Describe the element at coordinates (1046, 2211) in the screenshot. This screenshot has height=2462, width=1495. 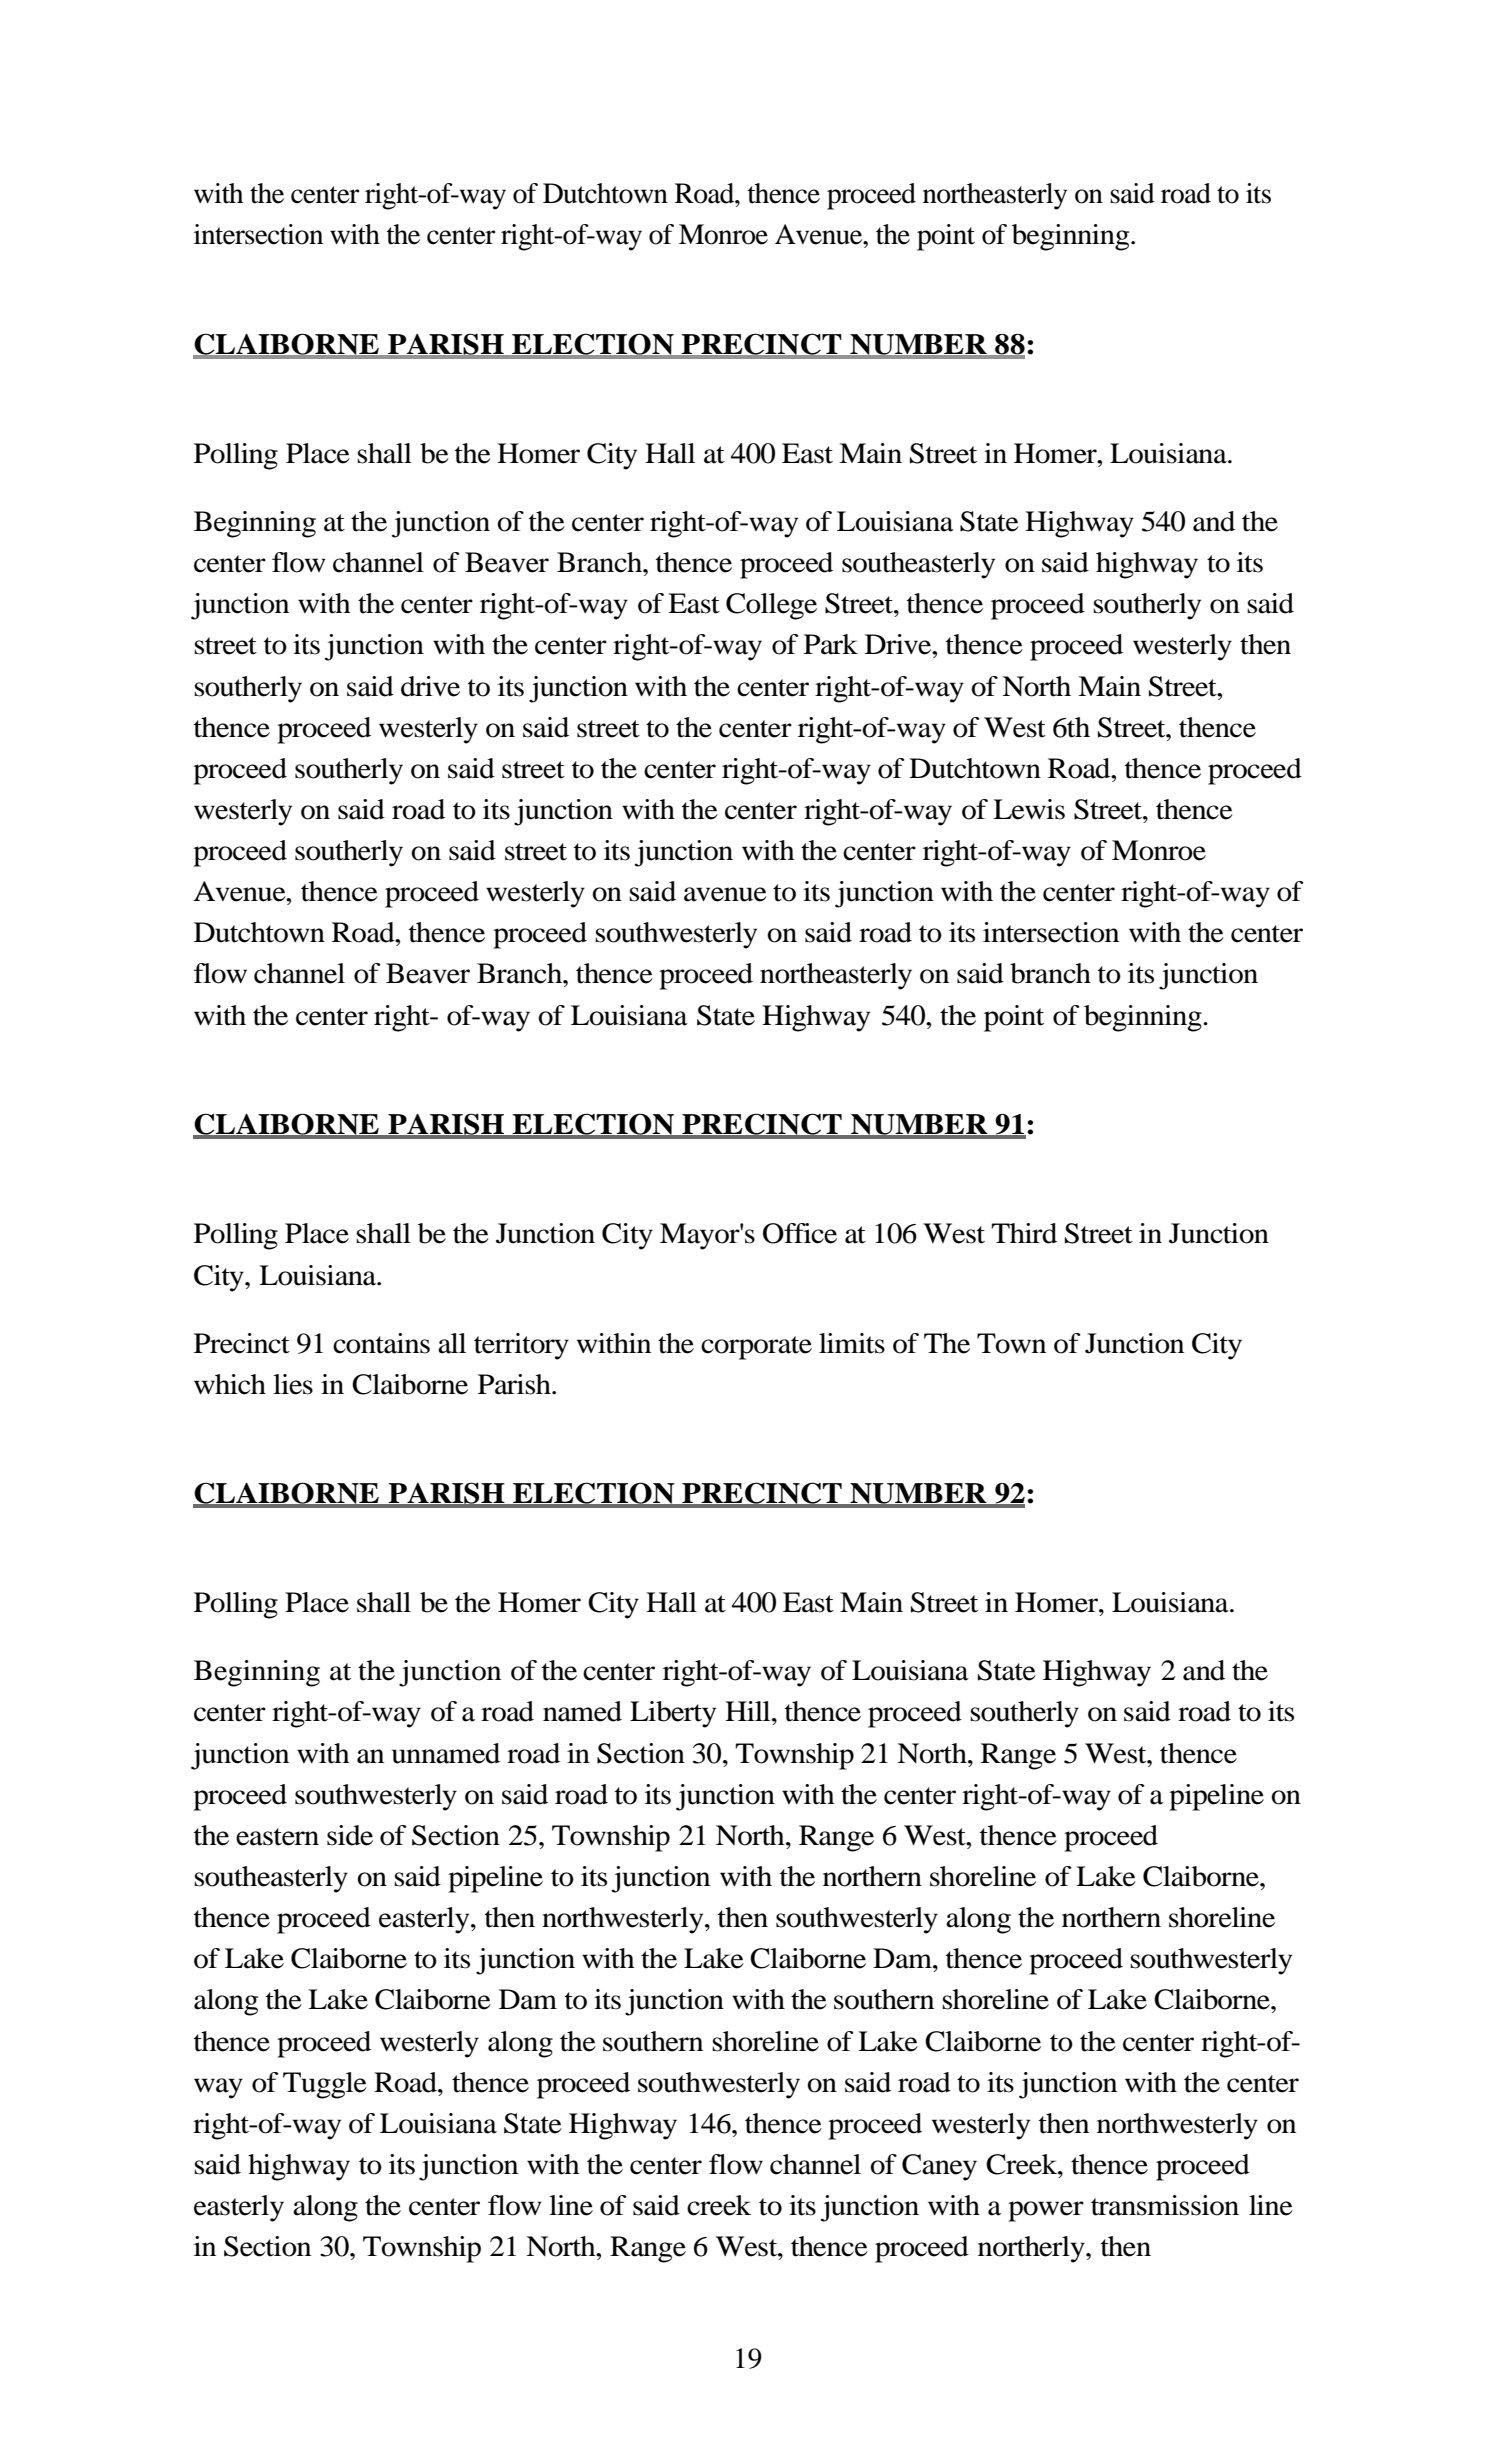
I see `power` at that location.
